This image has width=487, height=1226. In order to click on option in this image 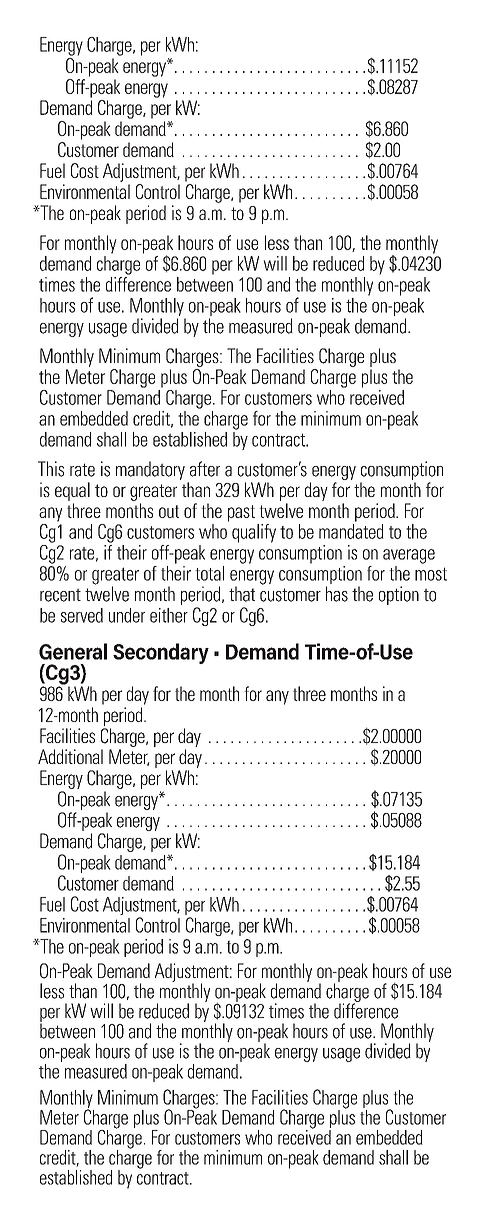, I will do `click(399, 595)`.
